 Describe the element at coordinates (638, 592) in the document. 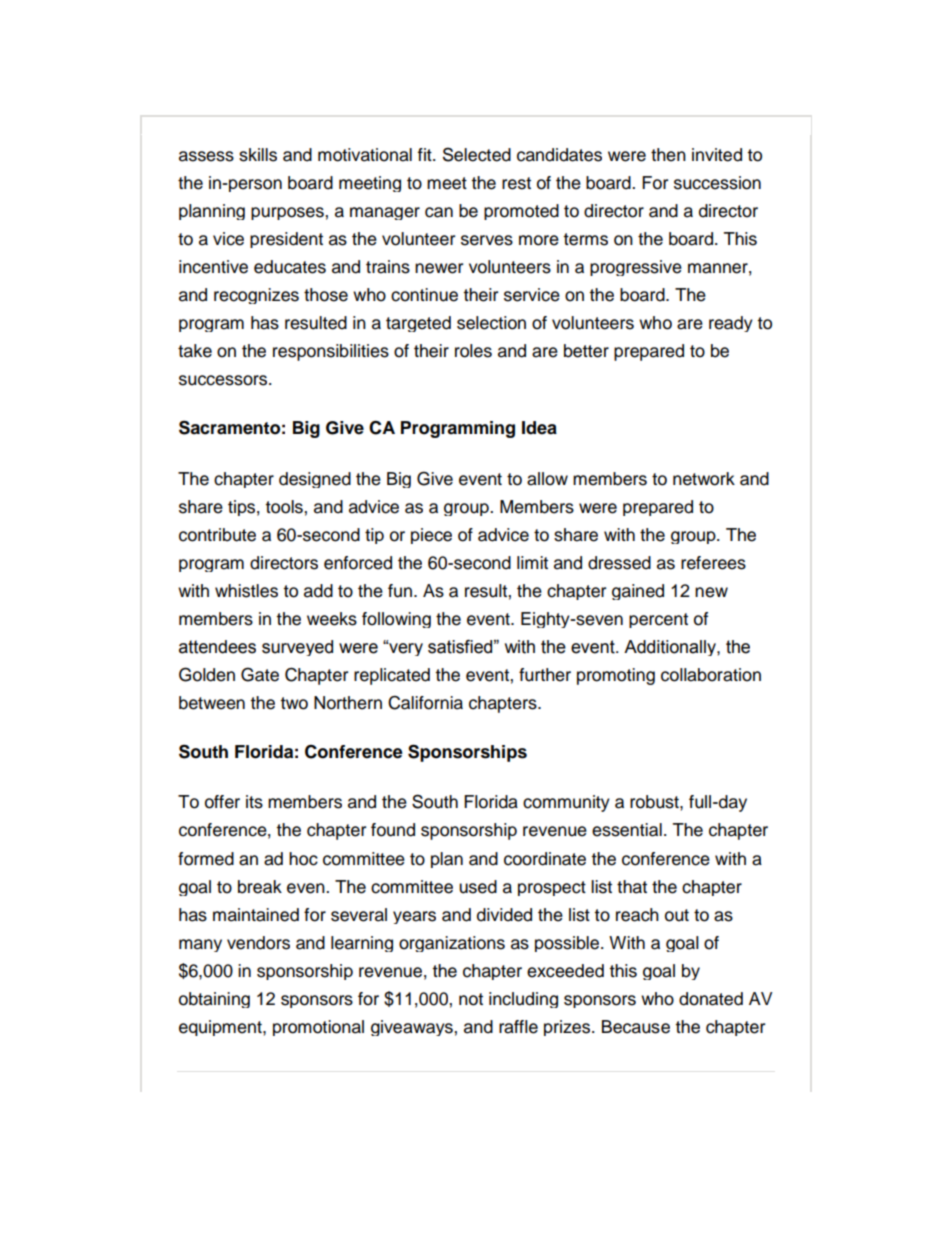

I see `gained` at that location.
